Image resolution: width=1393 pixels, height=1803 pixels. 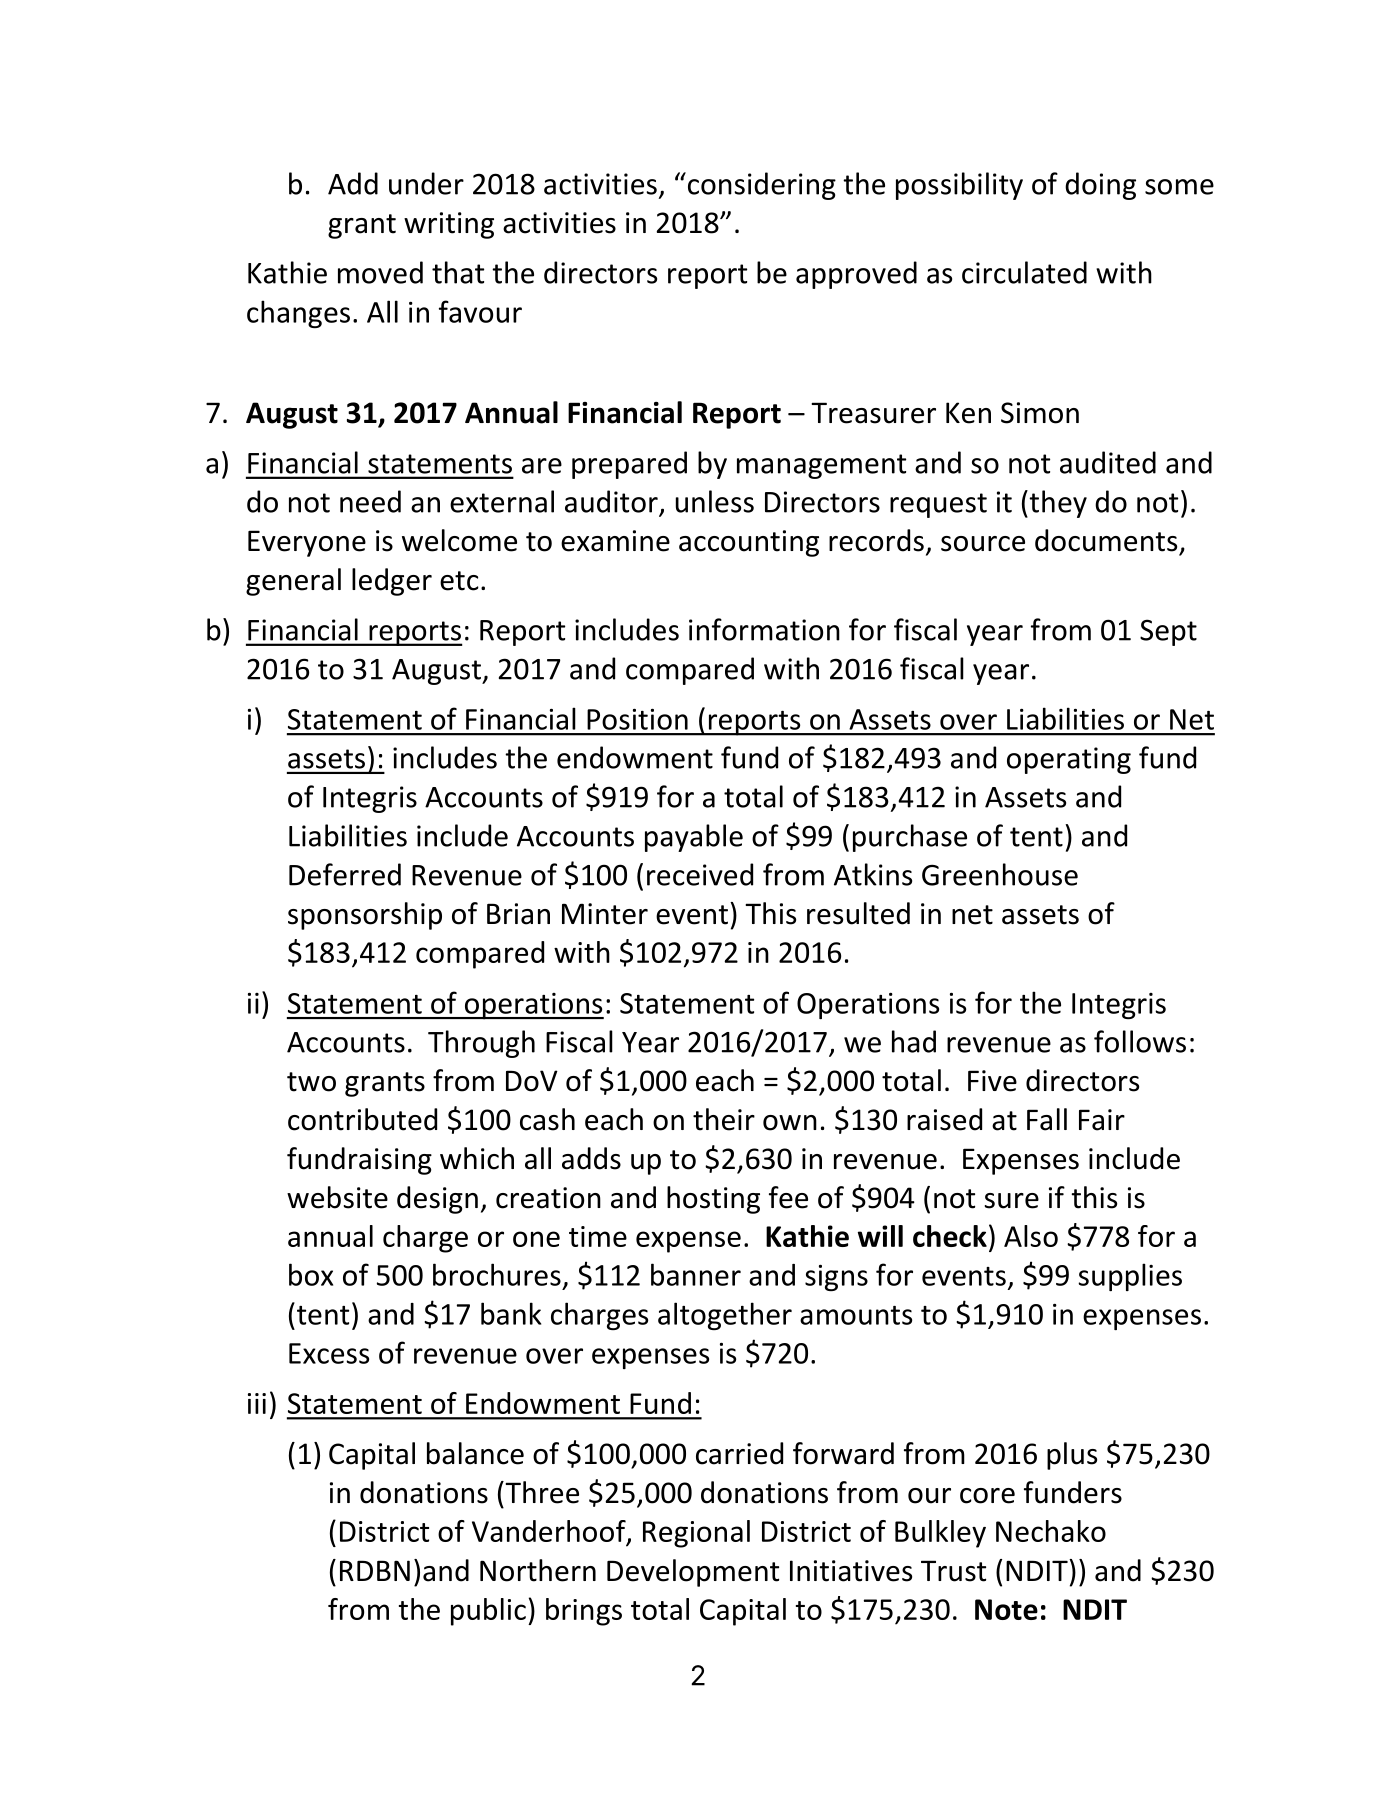 What do you see at coordinates (380, 272) in the document?
I see `moved` at bounding box center [380, 272].
